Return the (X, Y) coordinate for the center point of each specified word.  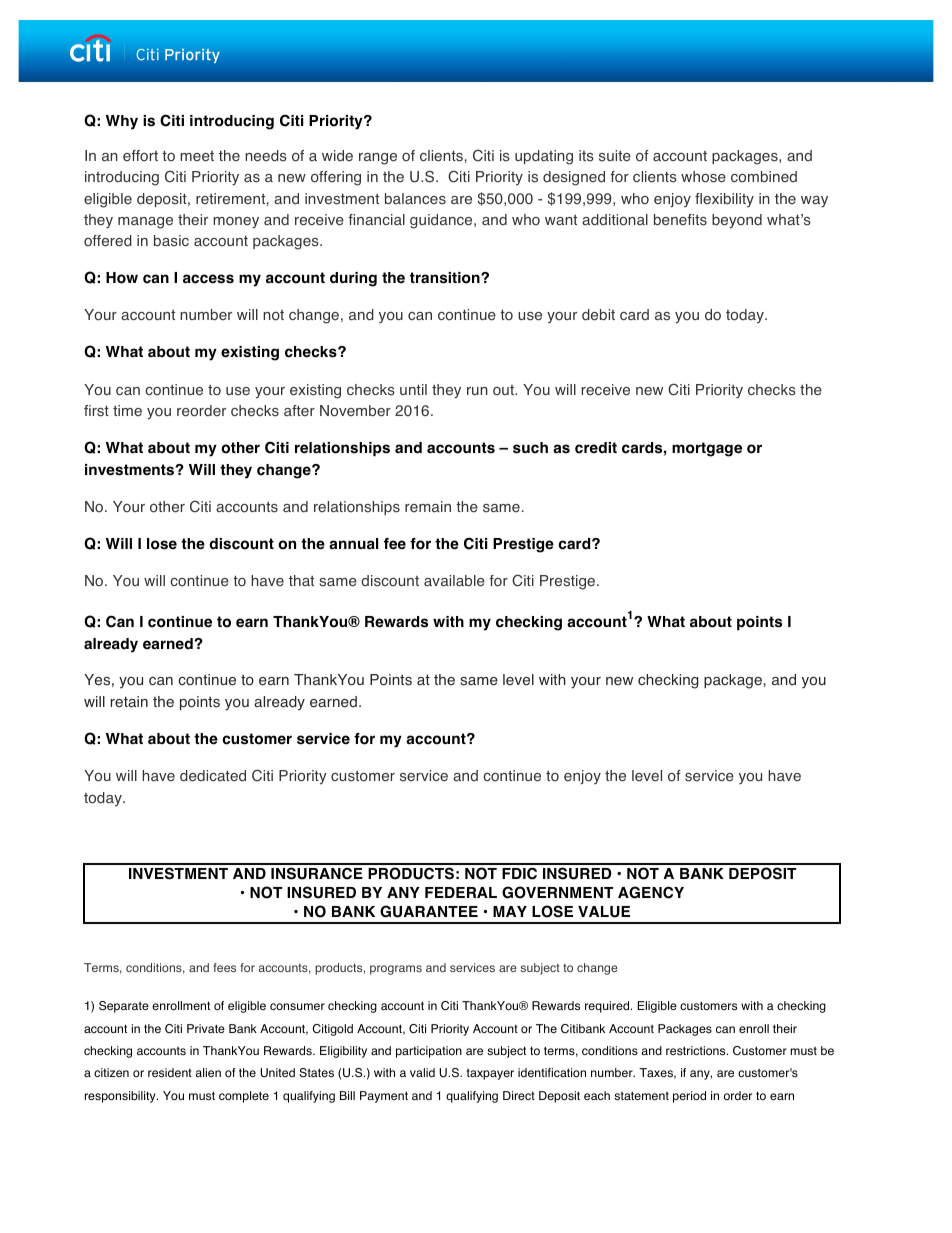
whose (703, 177)
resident (170, 1073)
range (378, 159)
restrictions (697, 1051)
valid (422, 1072)
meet (197, 156)
